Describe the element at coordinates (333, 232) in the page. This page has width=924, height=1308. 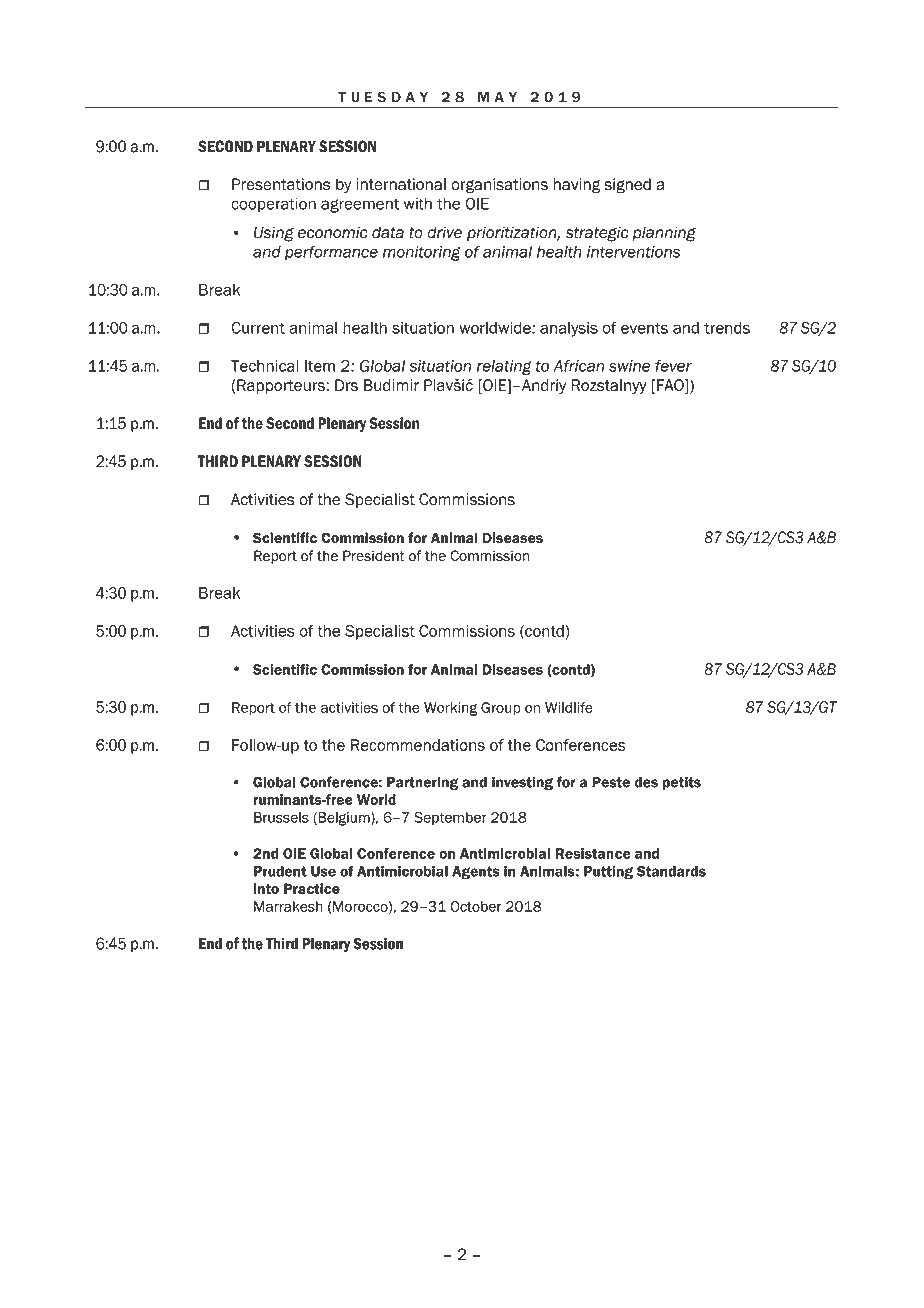
I see `economic` at that location.
